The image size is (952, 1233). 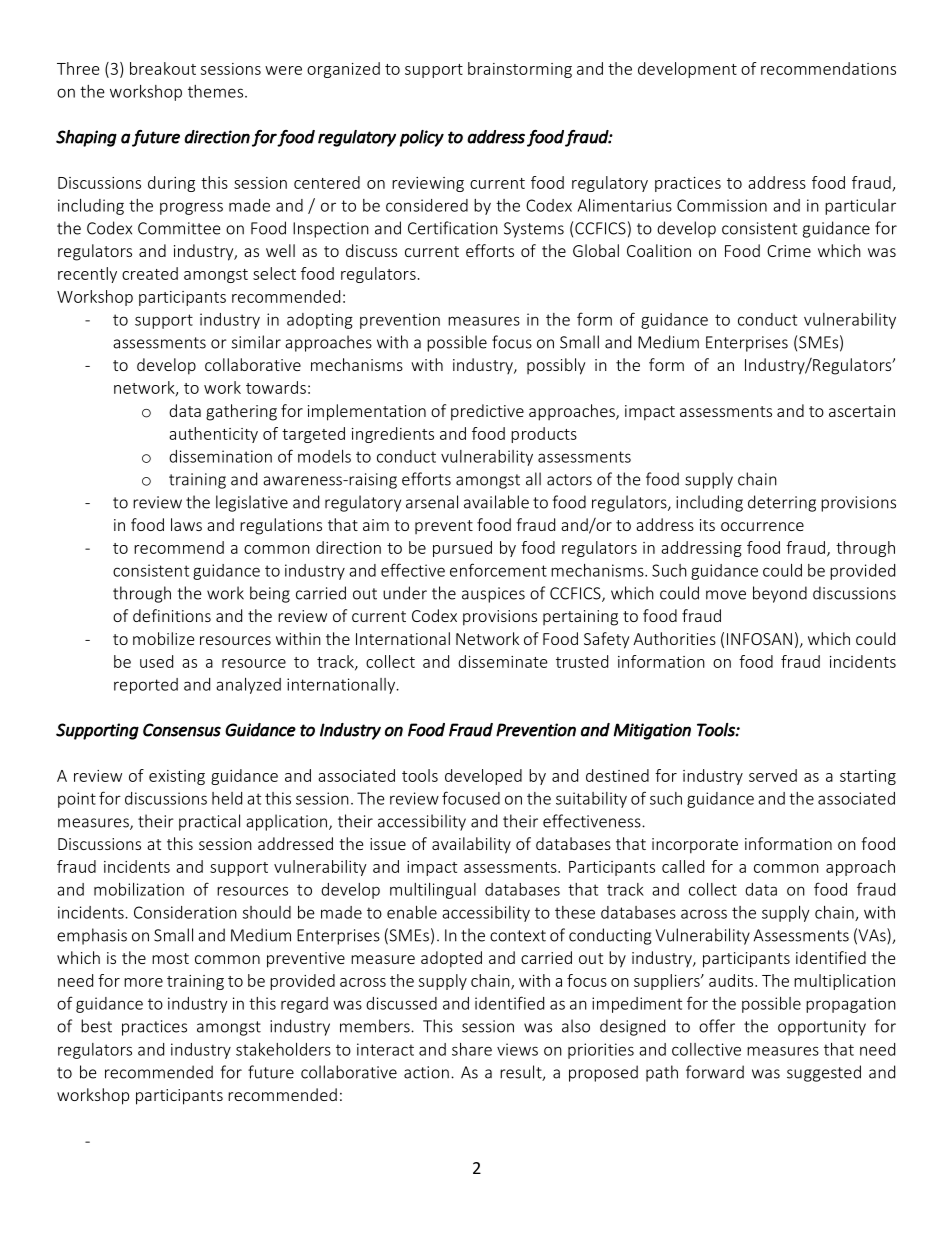 I want to click on definitions, so click(x=172, y=615).
